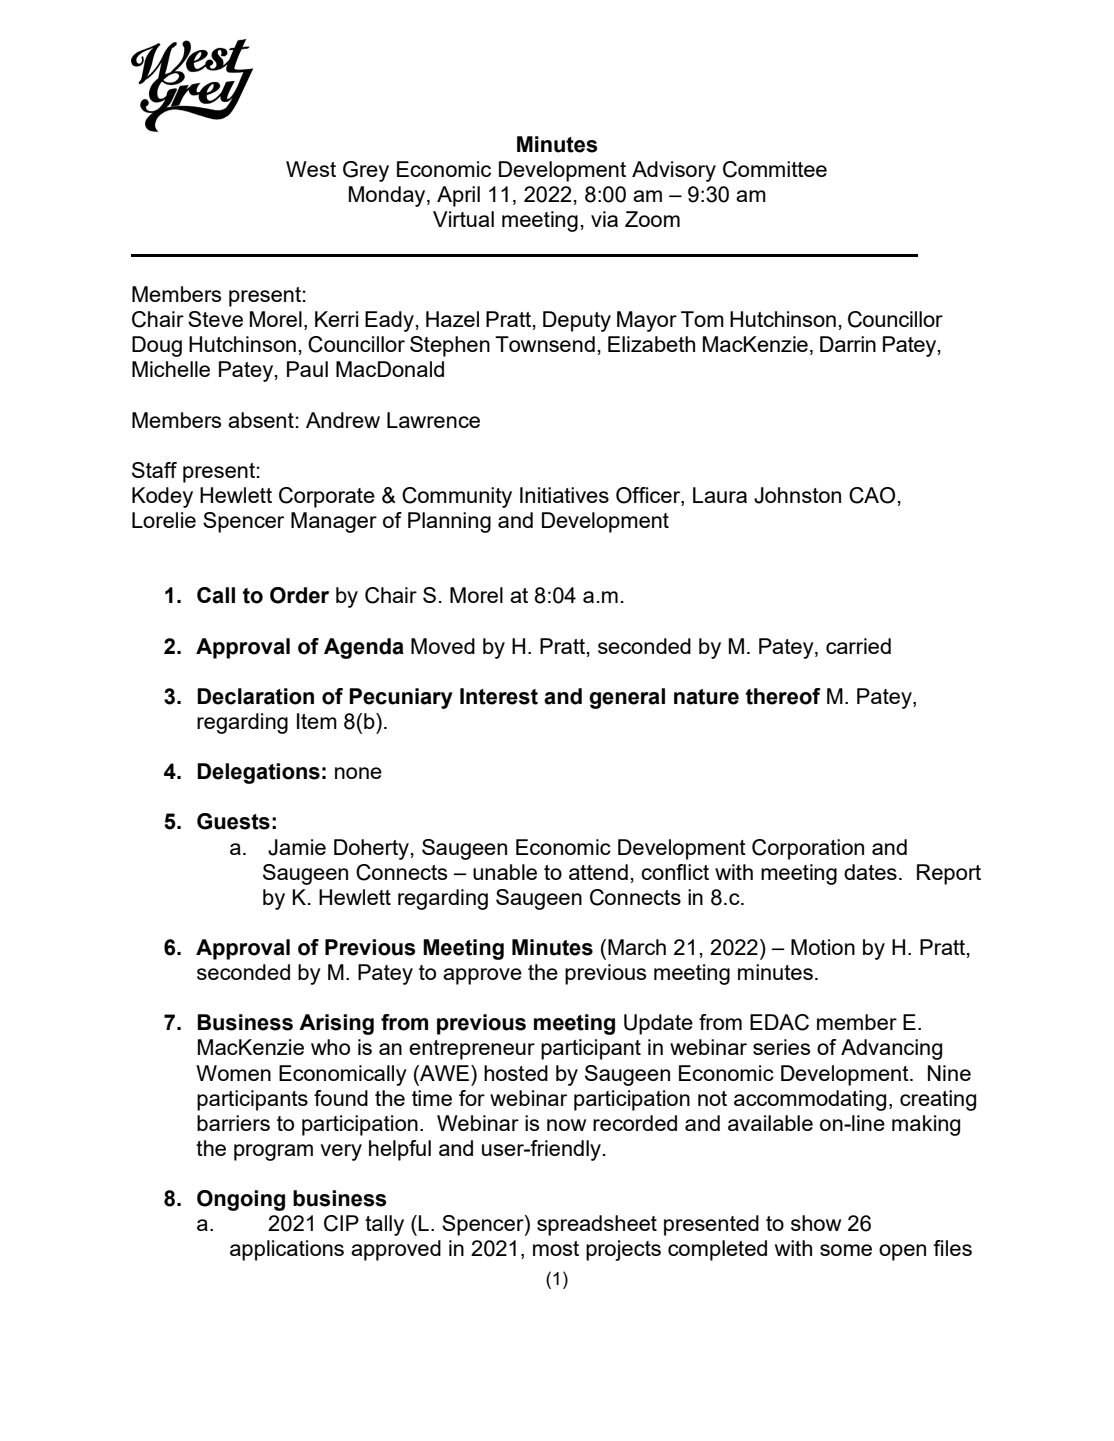  I want to click on CAO, so click(872, 495).
